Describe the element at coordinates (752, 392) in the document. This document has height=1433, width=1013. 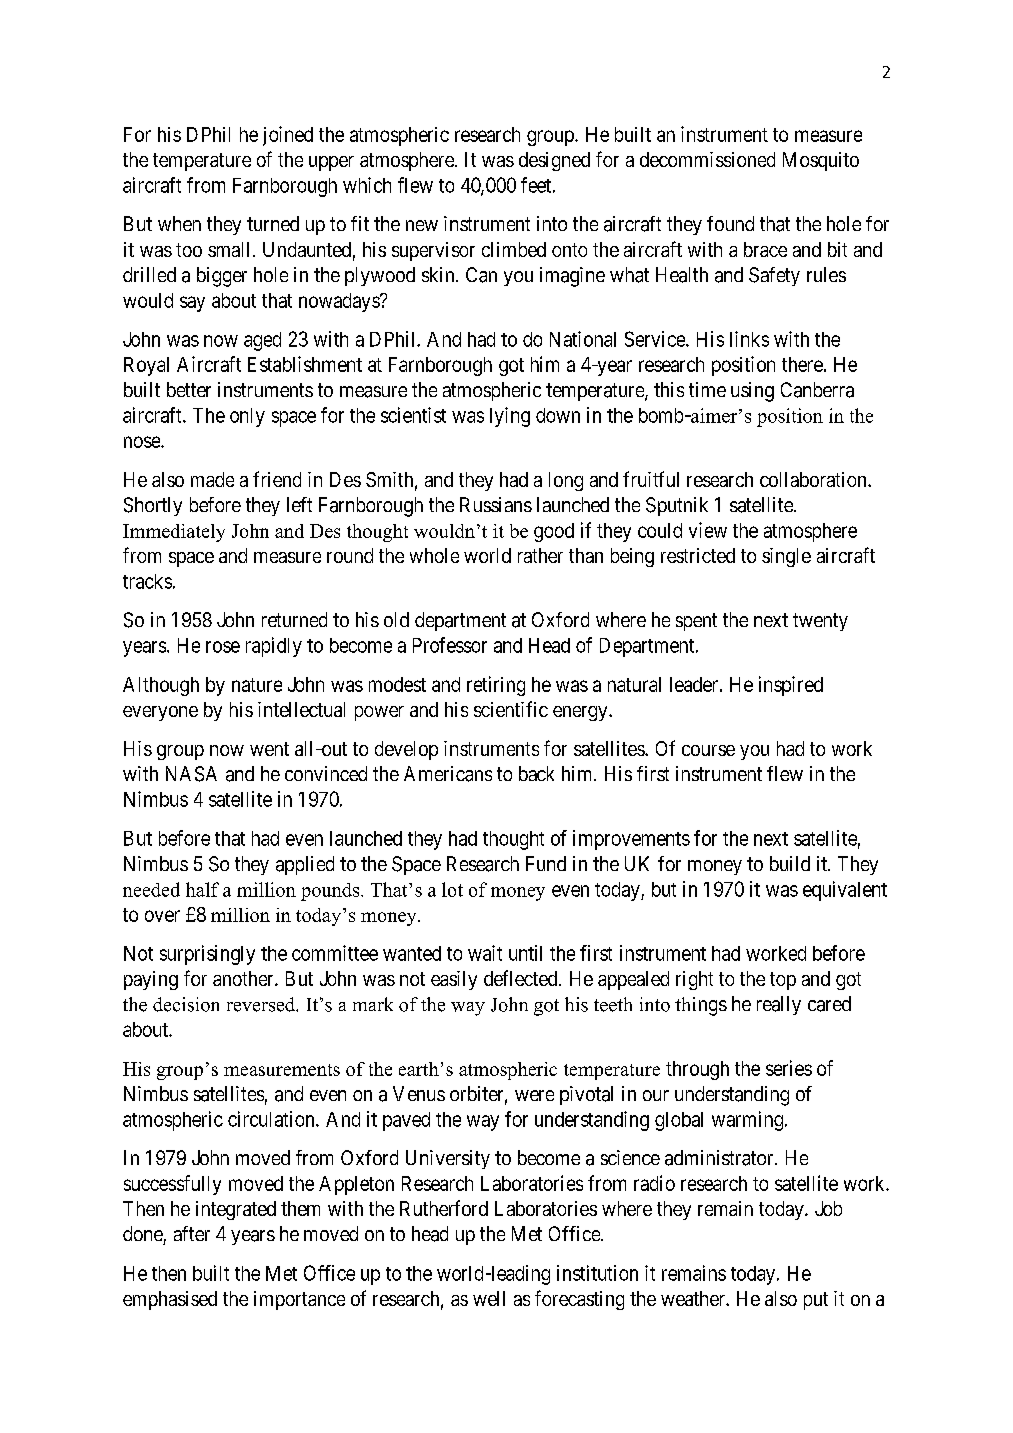
I see `using` at that location.
